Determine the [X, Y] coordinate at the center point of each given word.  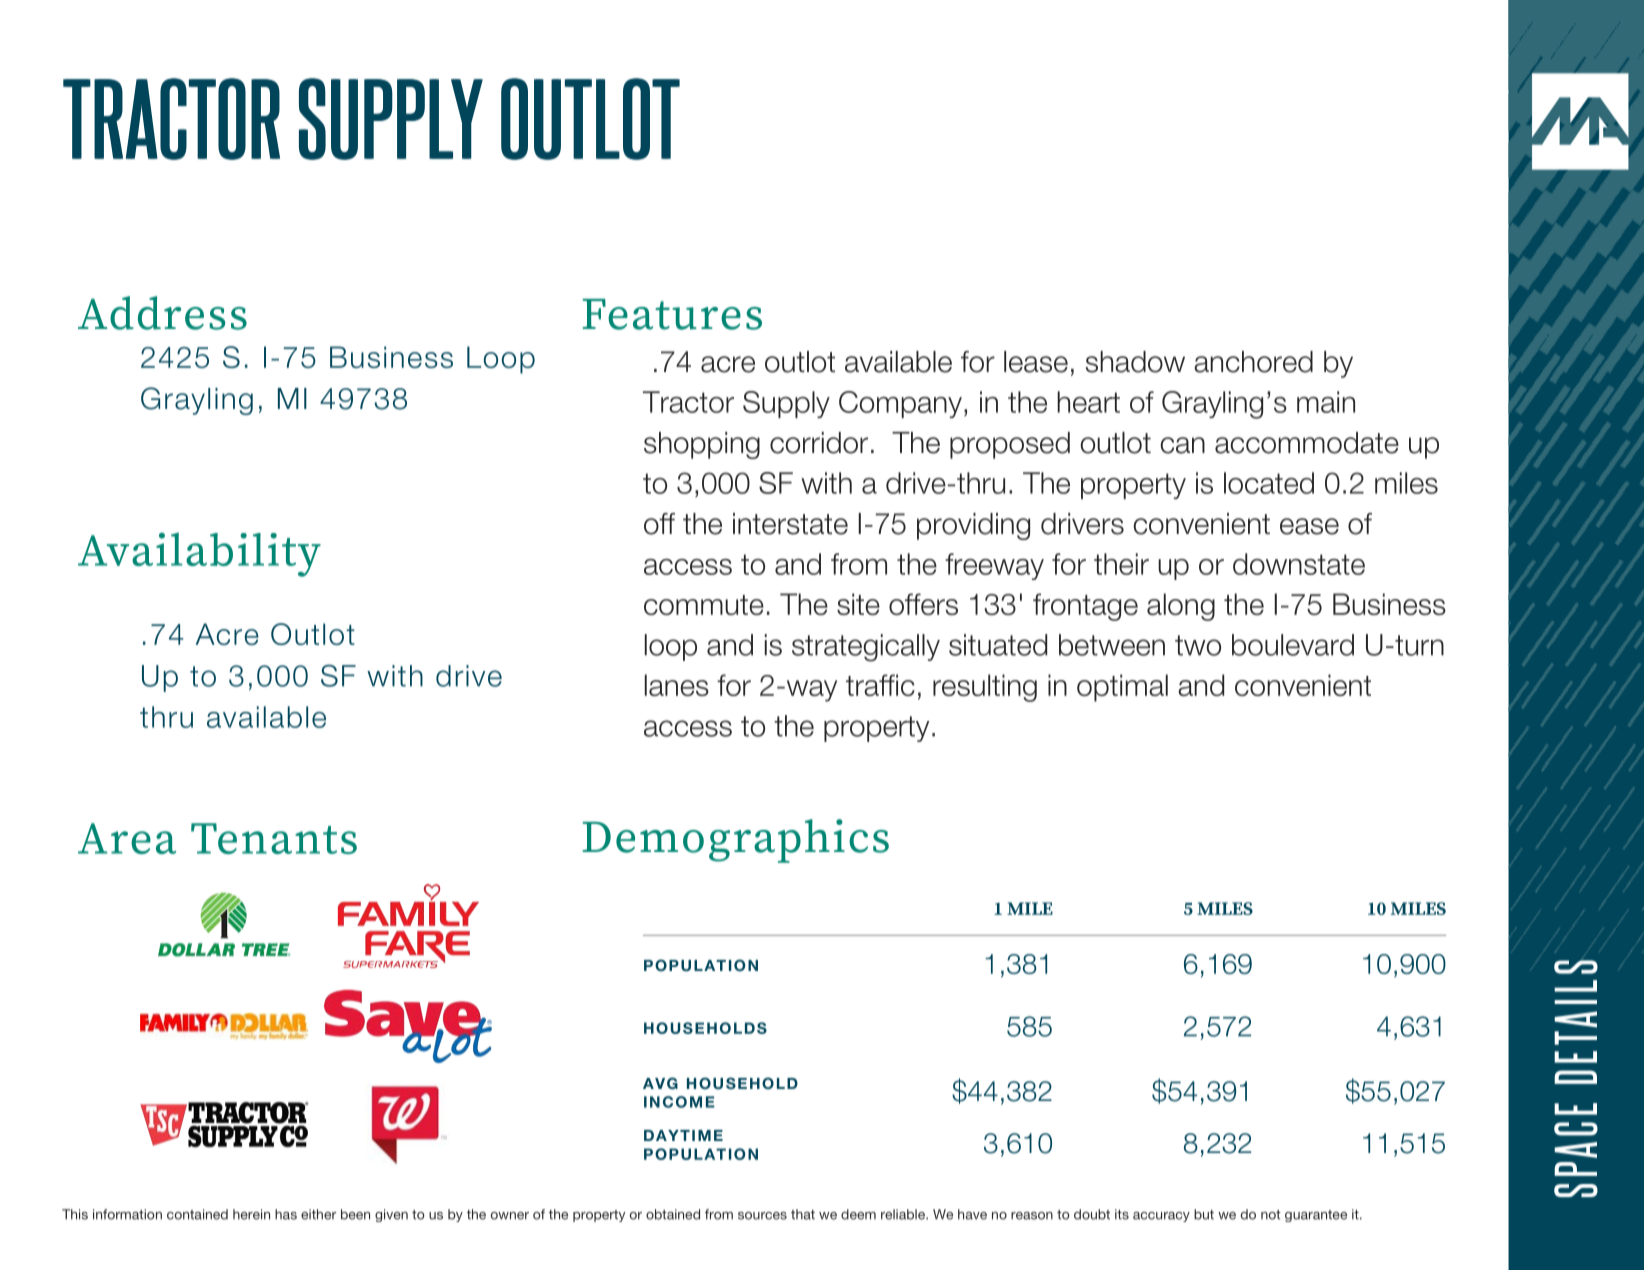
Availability [199, 555]
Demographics [736, 841]
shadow [1135, 362]
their [1121, 564]
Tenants [274, 838]
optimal [1122, 688]
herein [251, 1214]
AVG [660, 1083]
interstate [790, 524]
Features [672, 314]
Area [127, 838]
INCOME [679, 1102]
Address [162, 313]
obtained [673, 1214]
